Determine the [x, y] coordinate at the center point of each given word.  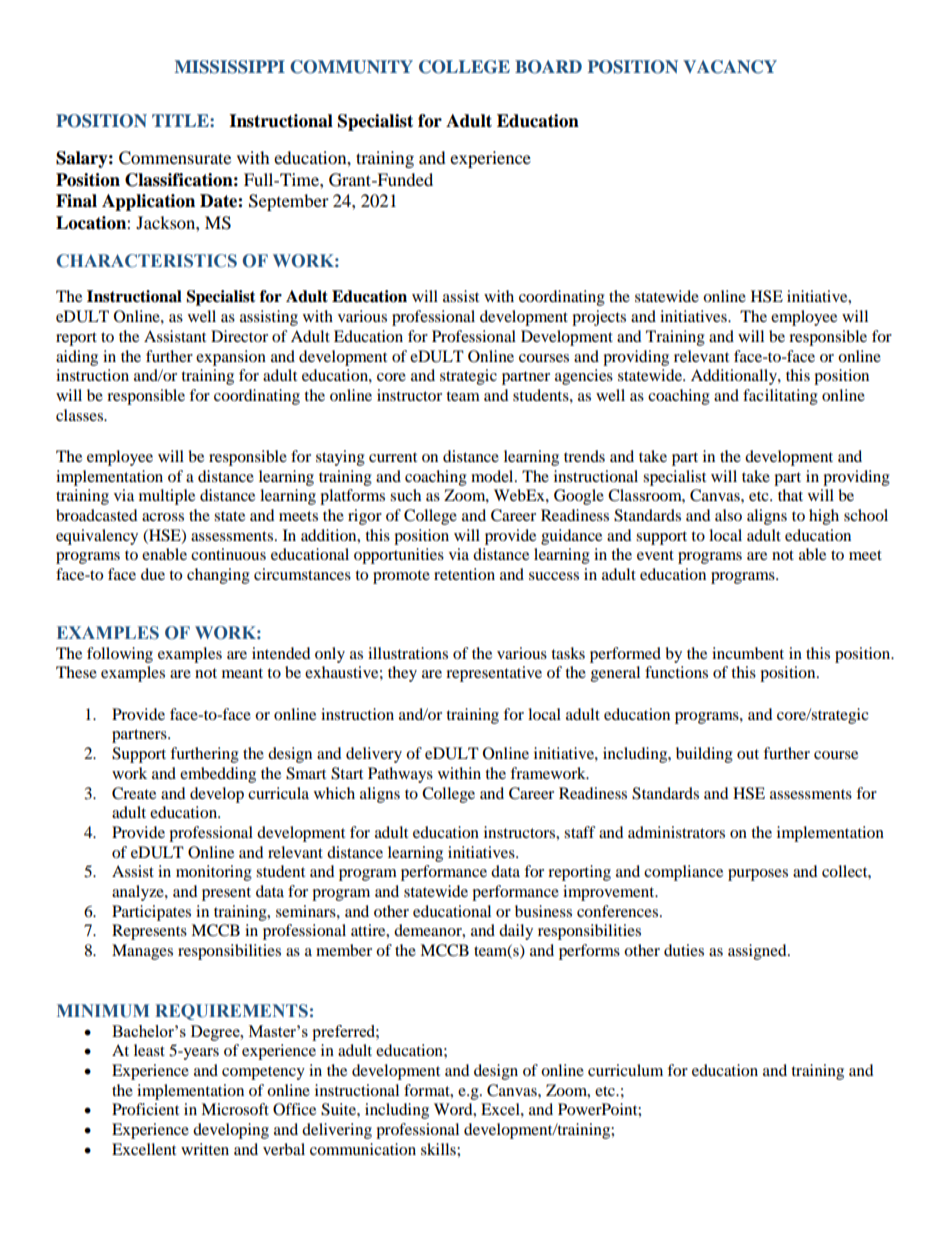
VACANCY [730, 67]
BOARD [548, 67]
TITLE [181, 120]
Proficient [145, 1109]
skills [439, 1149]
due [153, 574]
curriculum [625, 1070]
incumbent [748, 653]
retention [464, 574]
